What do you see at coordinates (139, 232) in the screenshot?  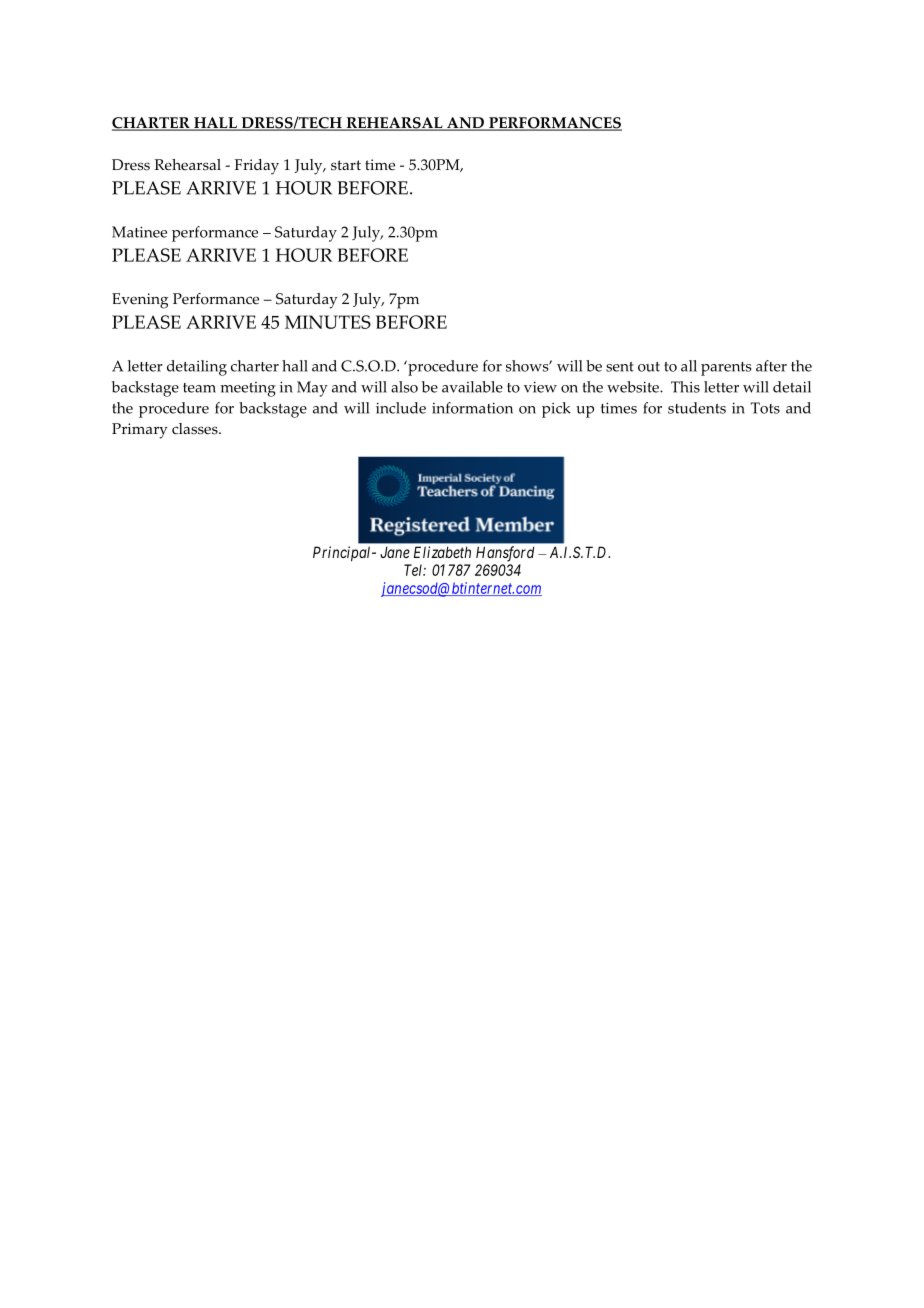 I see `Matinee` at bounding box center [139, 232].
